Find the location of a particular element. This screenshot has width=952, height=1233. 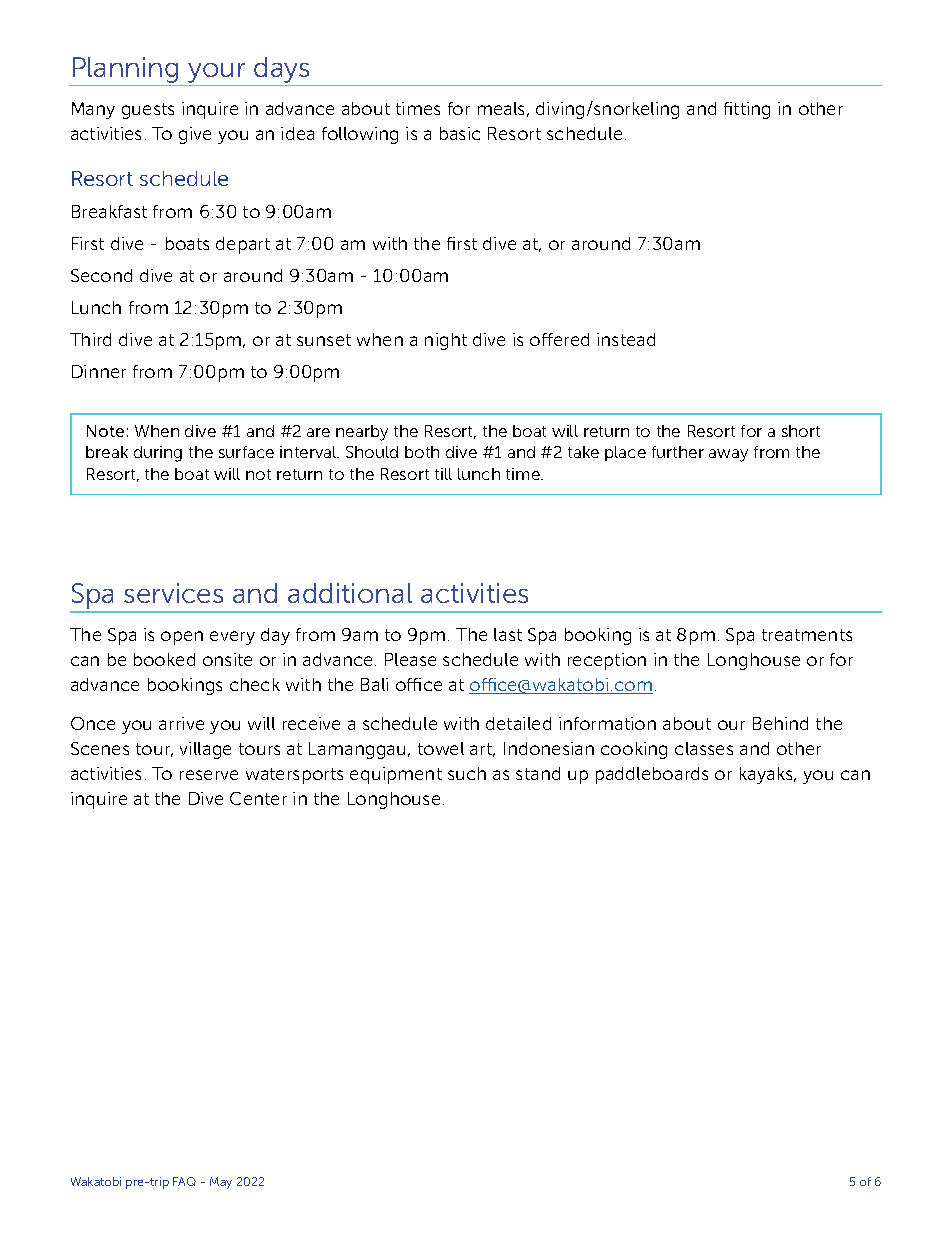

guests is located at coordinates (148, 111).
